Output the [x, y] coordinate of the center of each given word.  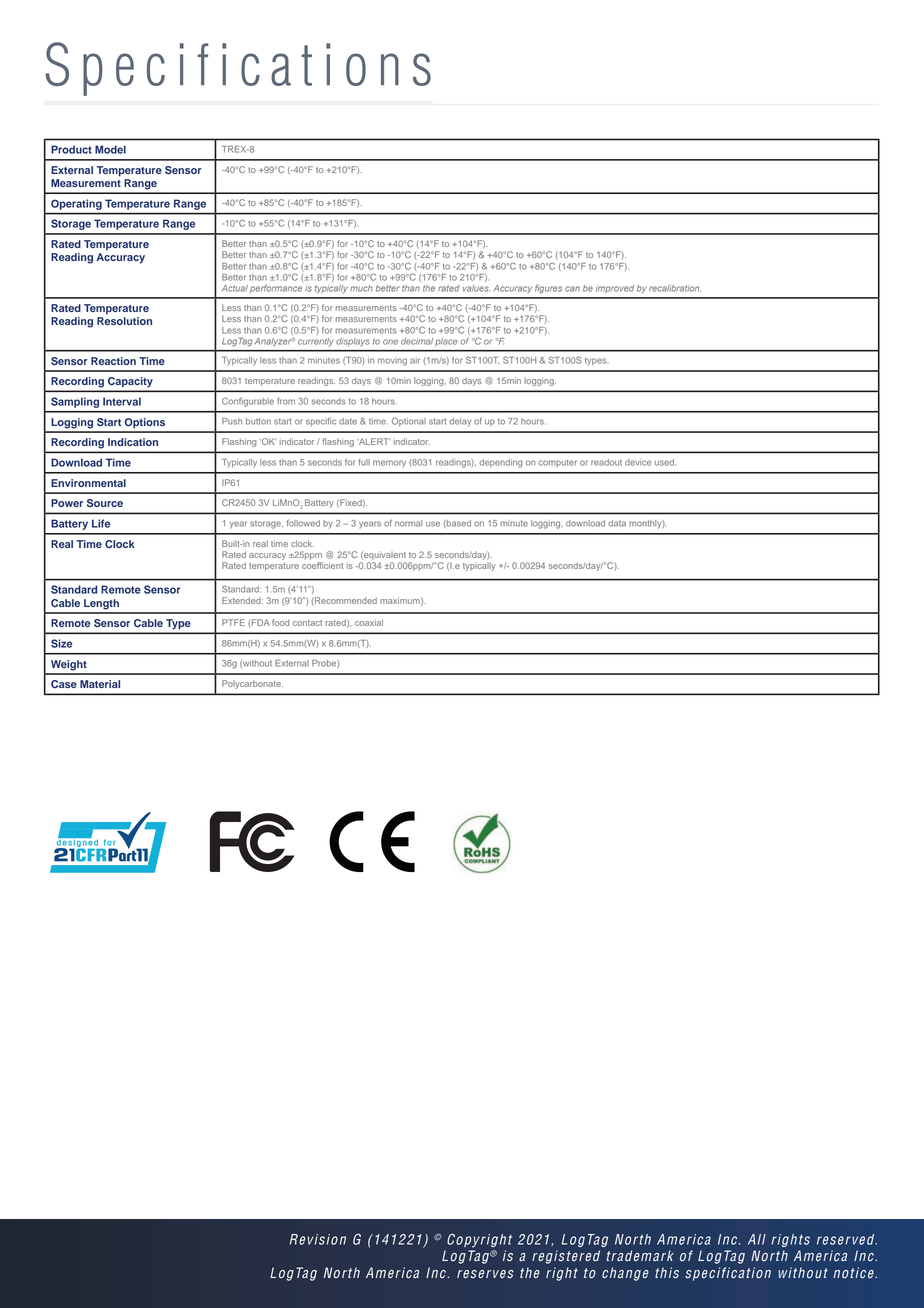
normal [409, 523]
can [572, 289]
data [617, 523]
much [361, 288]
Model [110, 149]
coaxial [369, 622]
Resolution [124, 321]
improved [615, 289]
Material [100, 684]
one [390, 342]
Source [105, 503]
